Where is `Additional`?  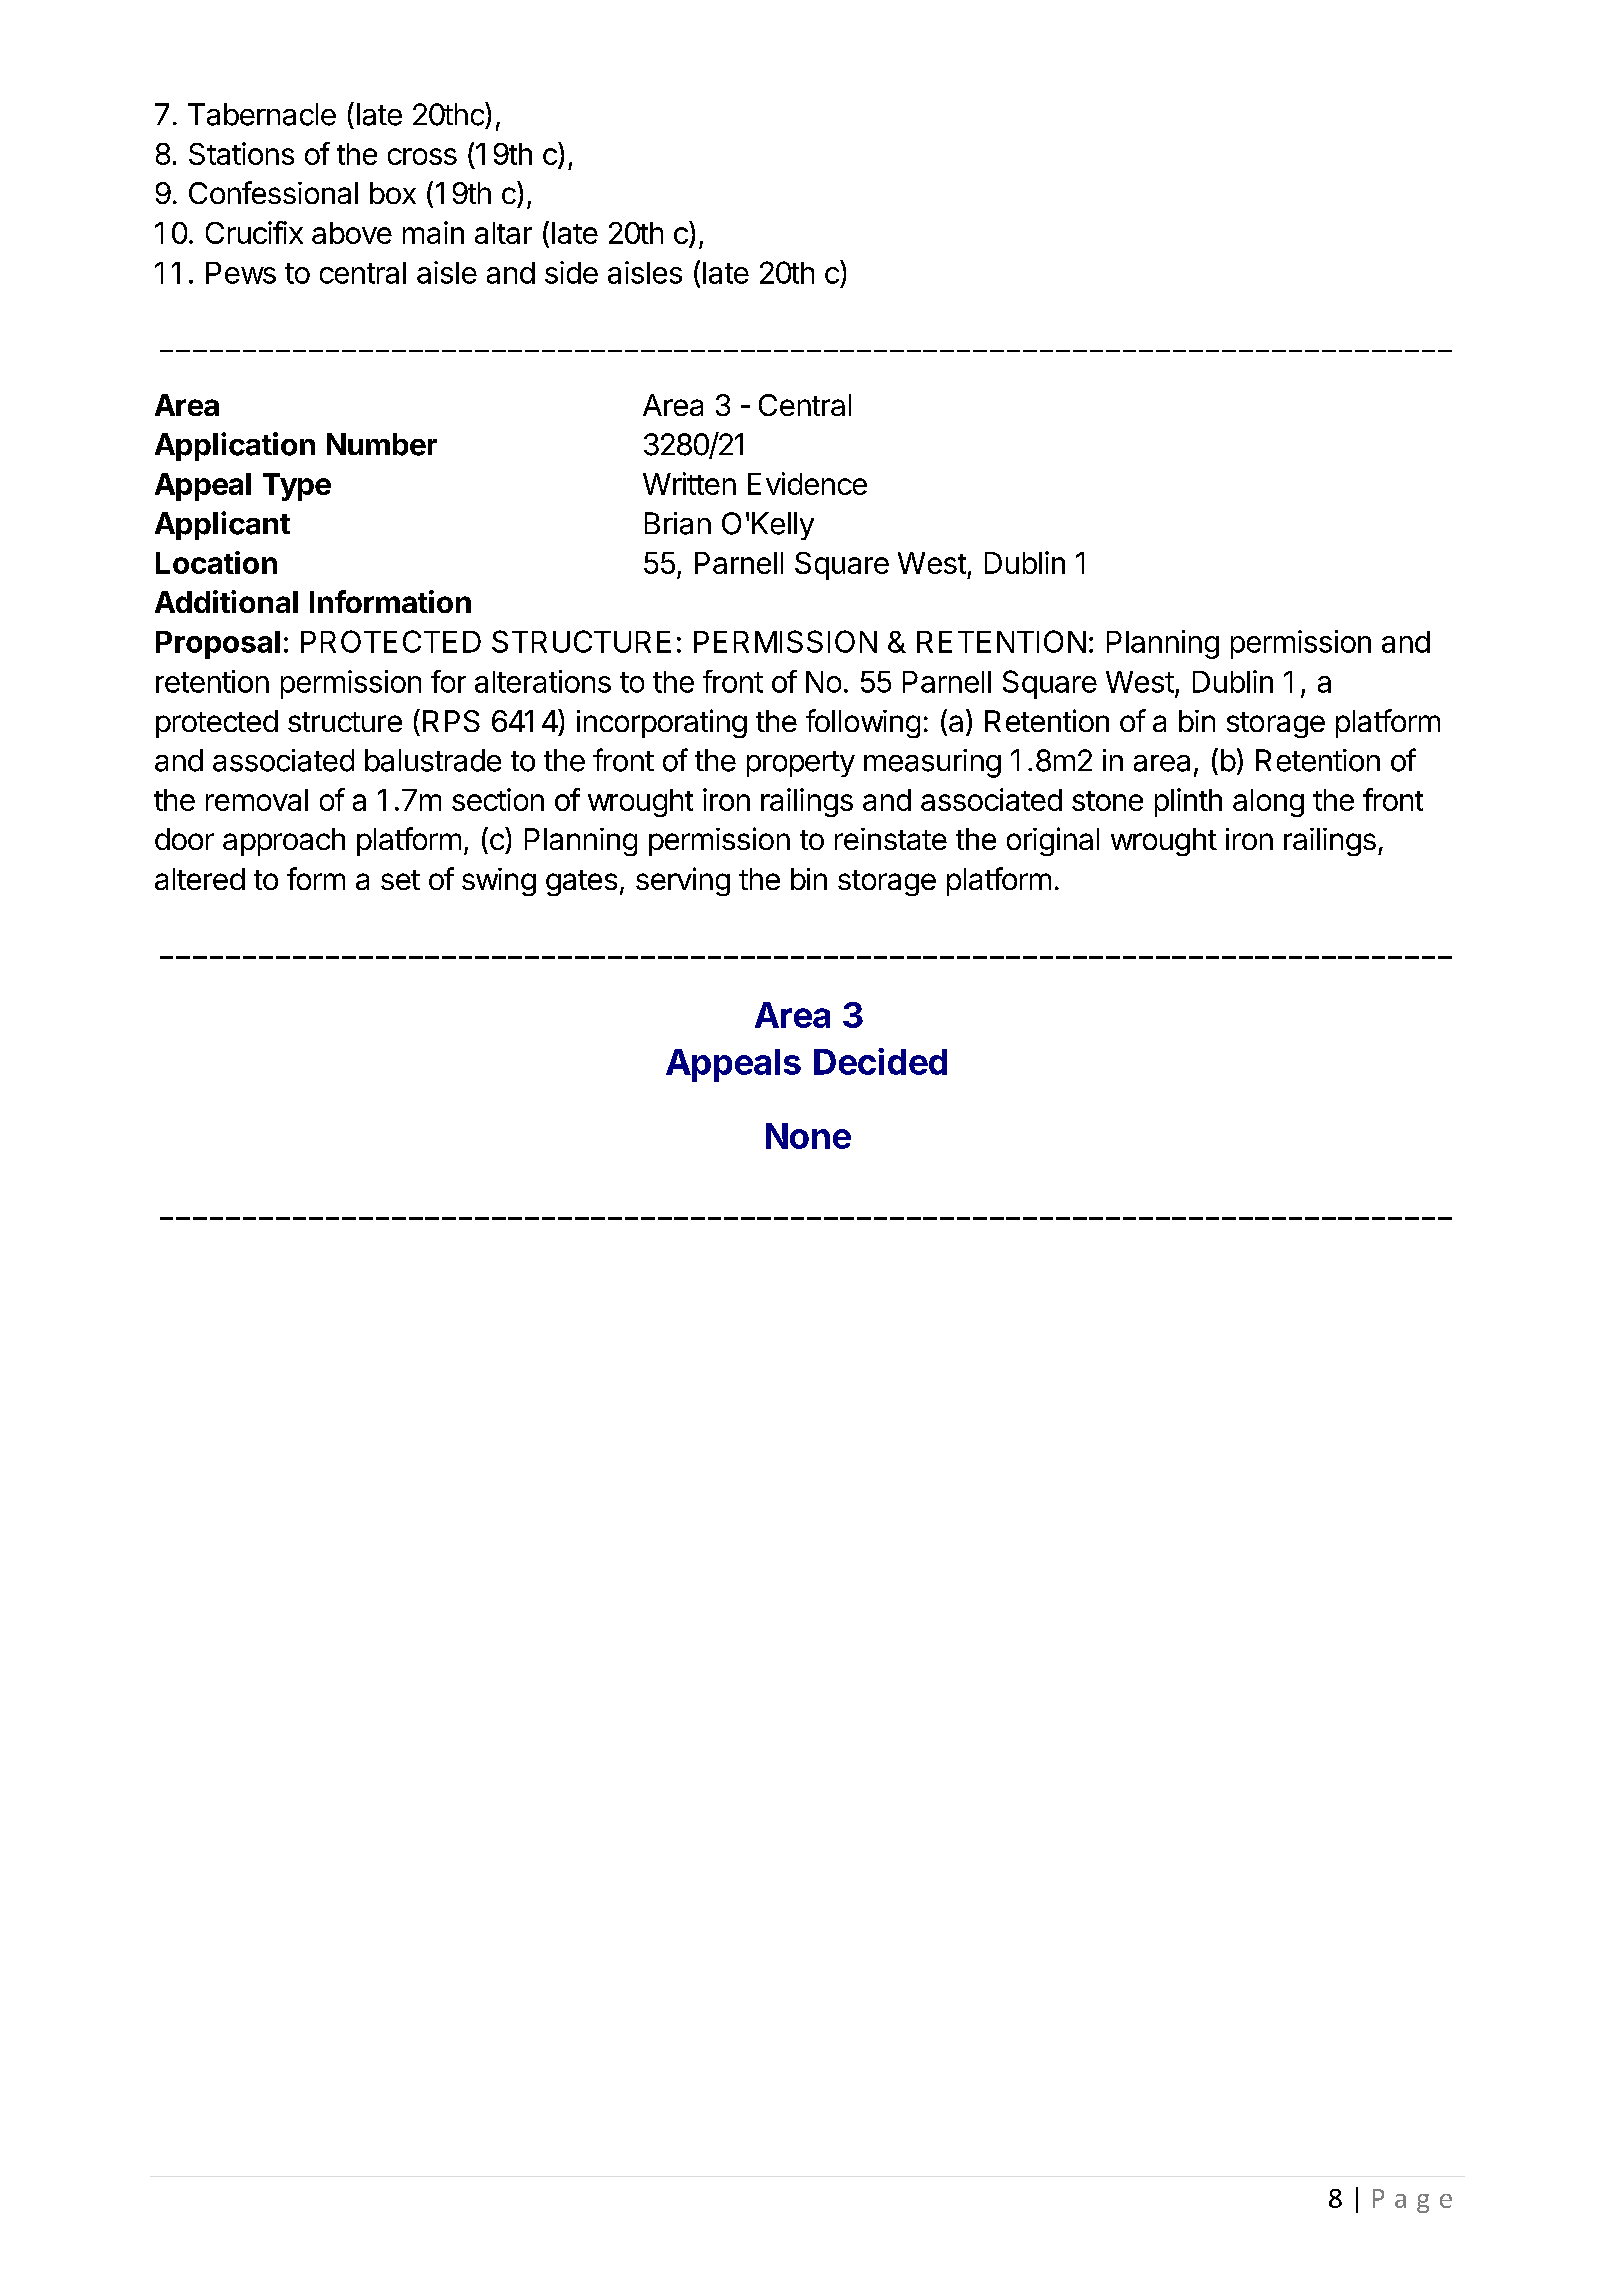
Additional is located at coordinates (226, 601).
